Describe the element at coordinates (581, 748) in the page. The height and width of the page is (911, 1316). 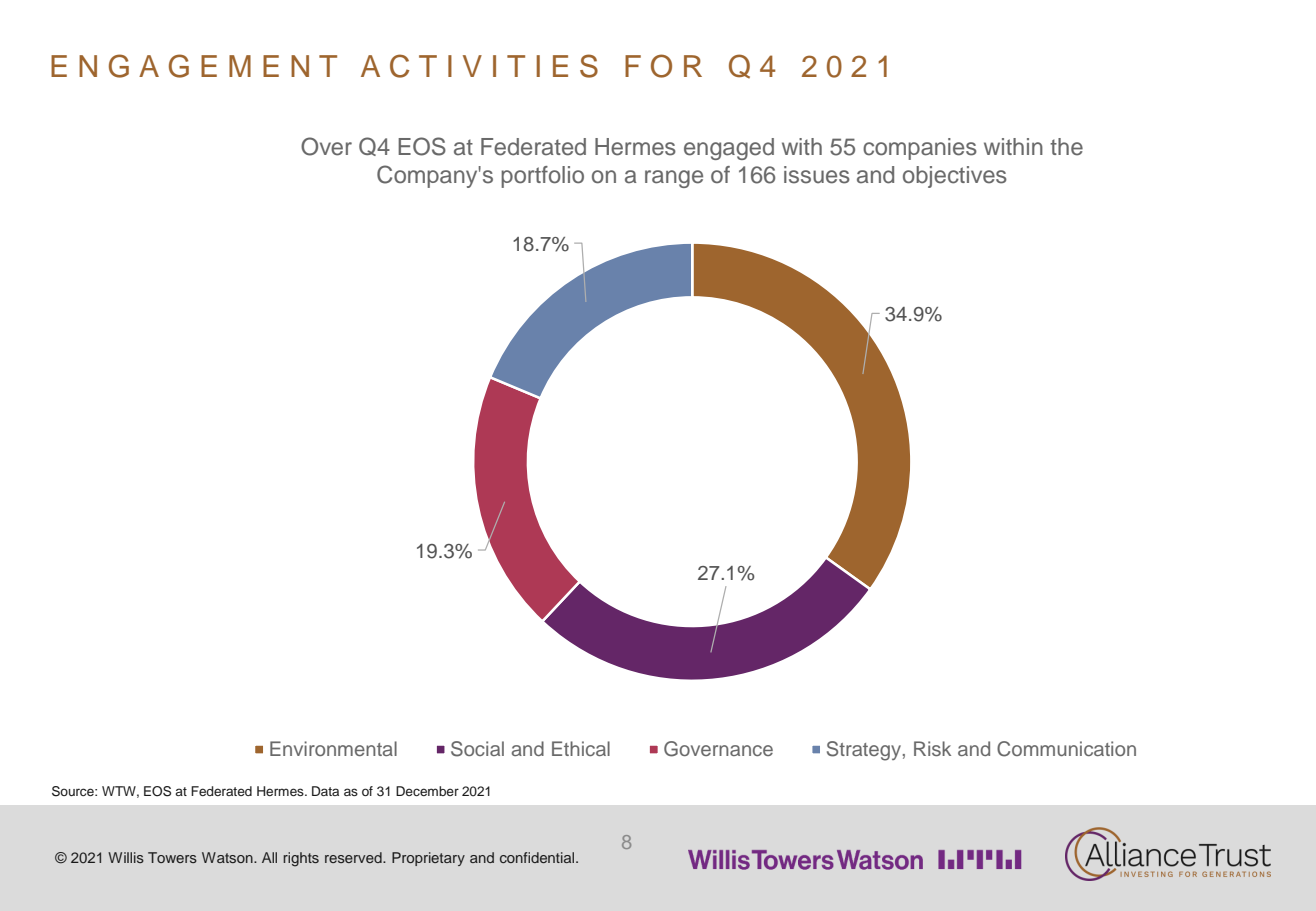
I see `Ethical` at that location.
